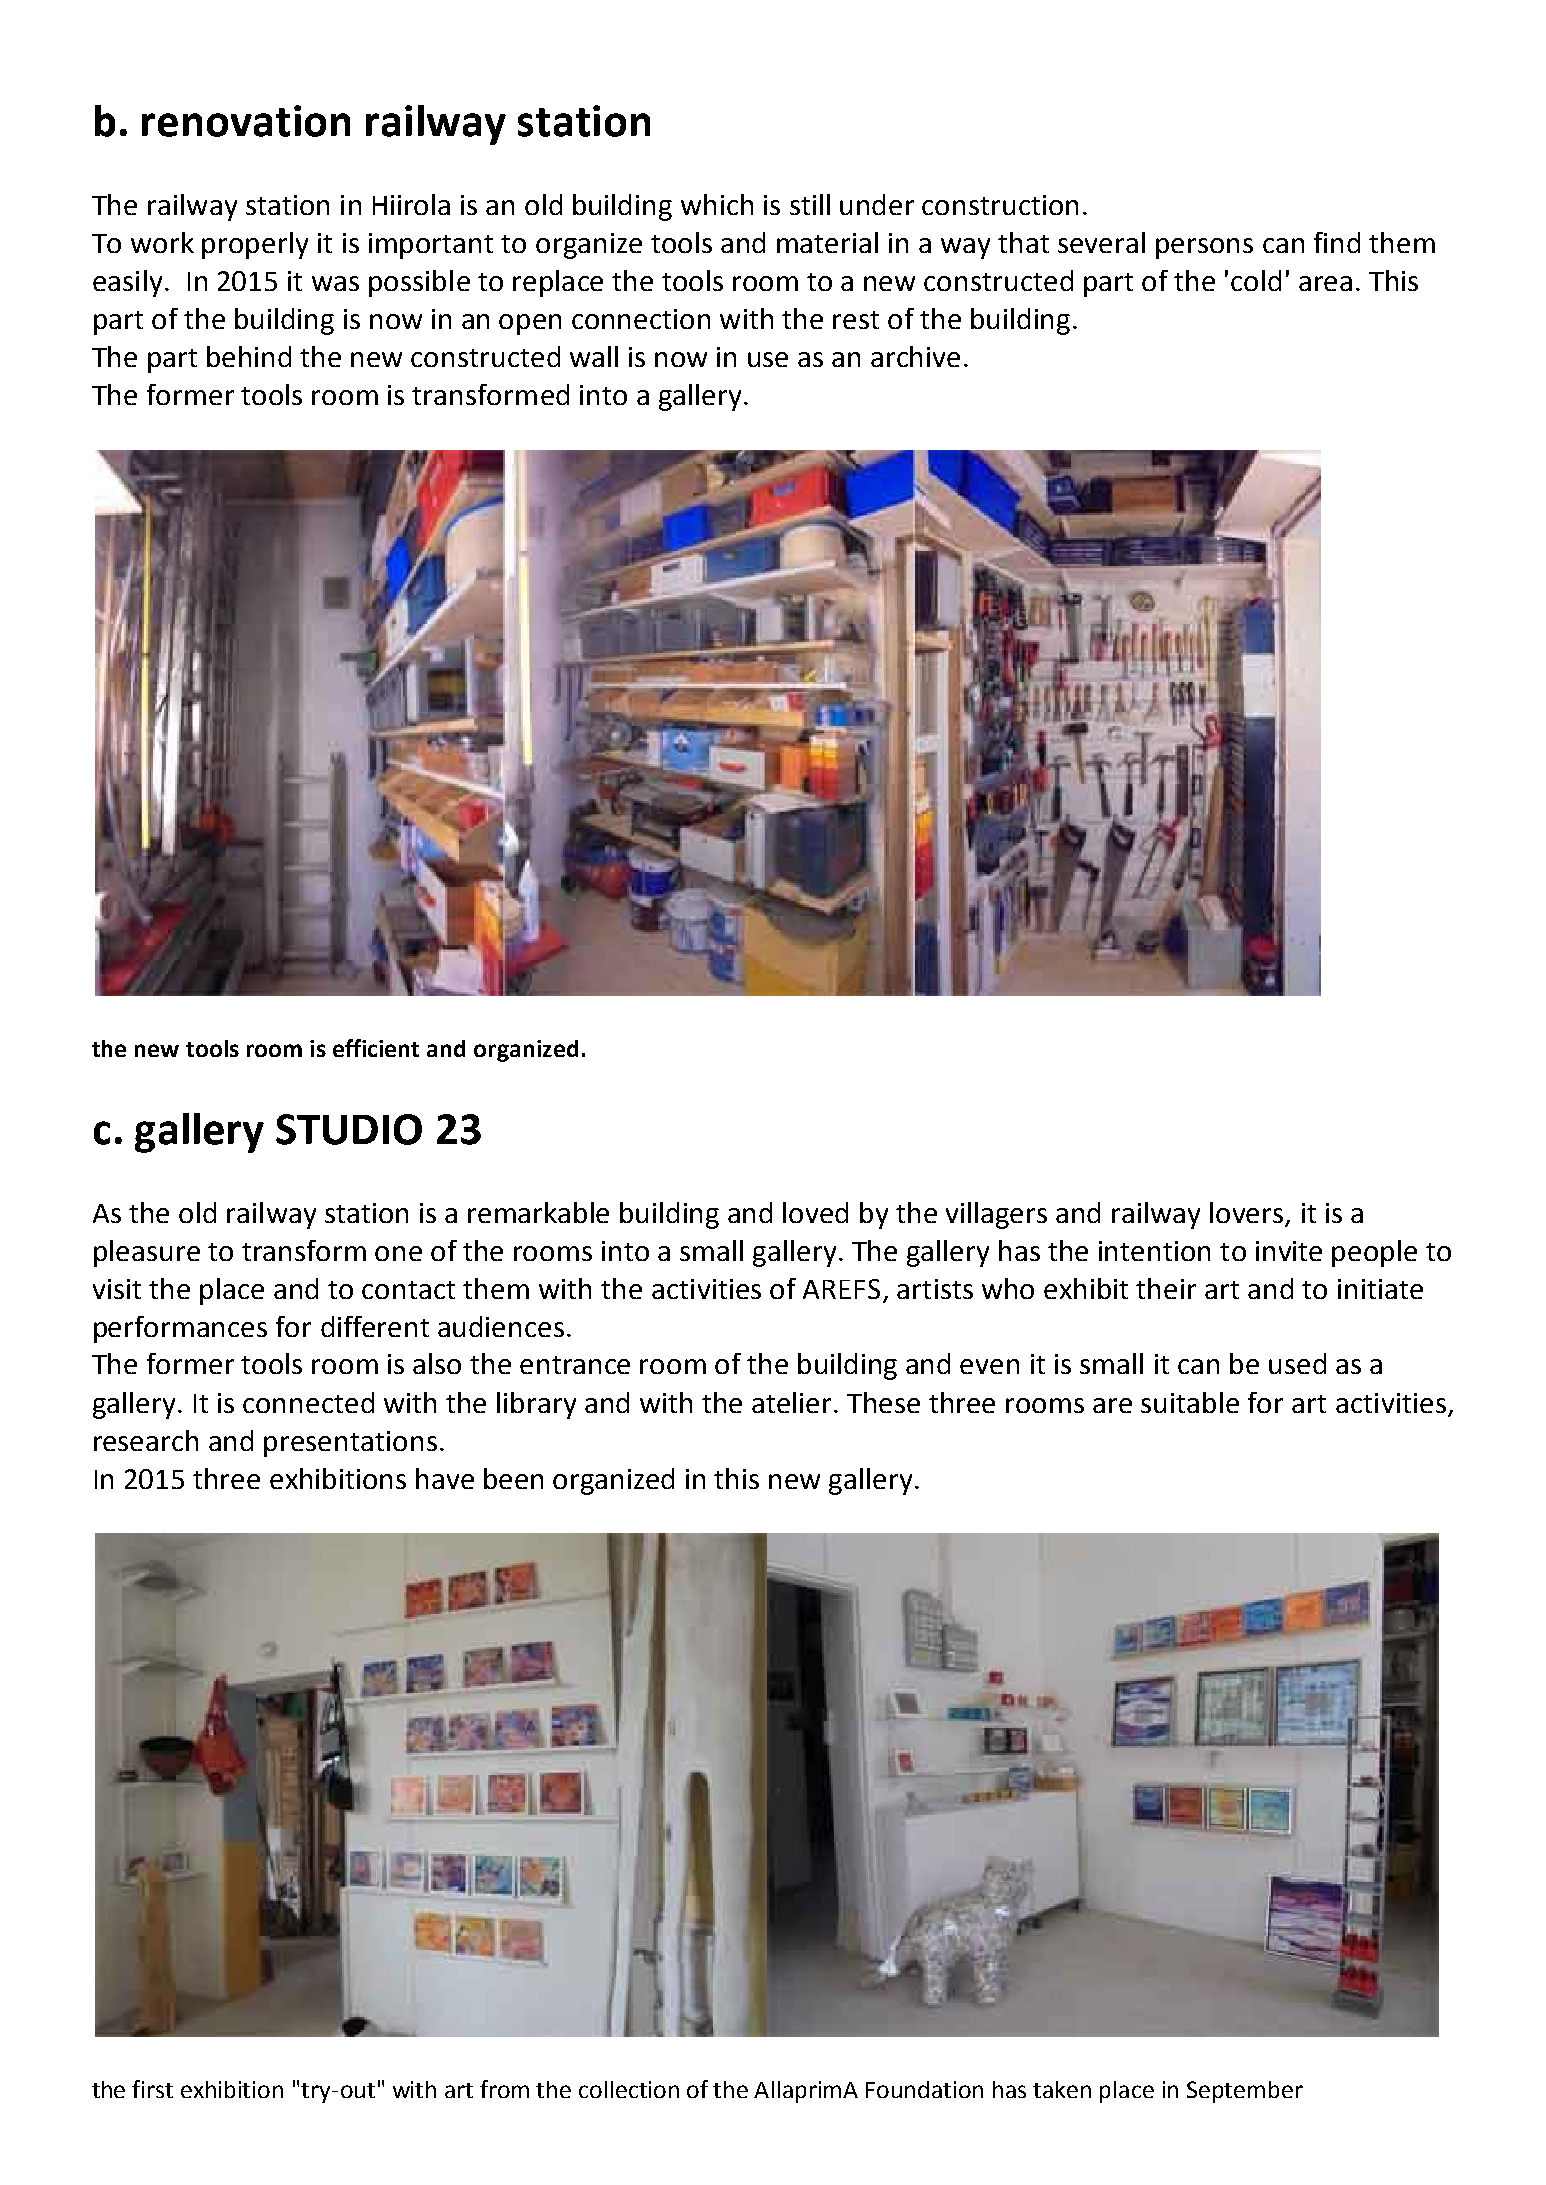  Describe the element at coordinates (152, 2089) in the screenshot. I see `first` at that location.
